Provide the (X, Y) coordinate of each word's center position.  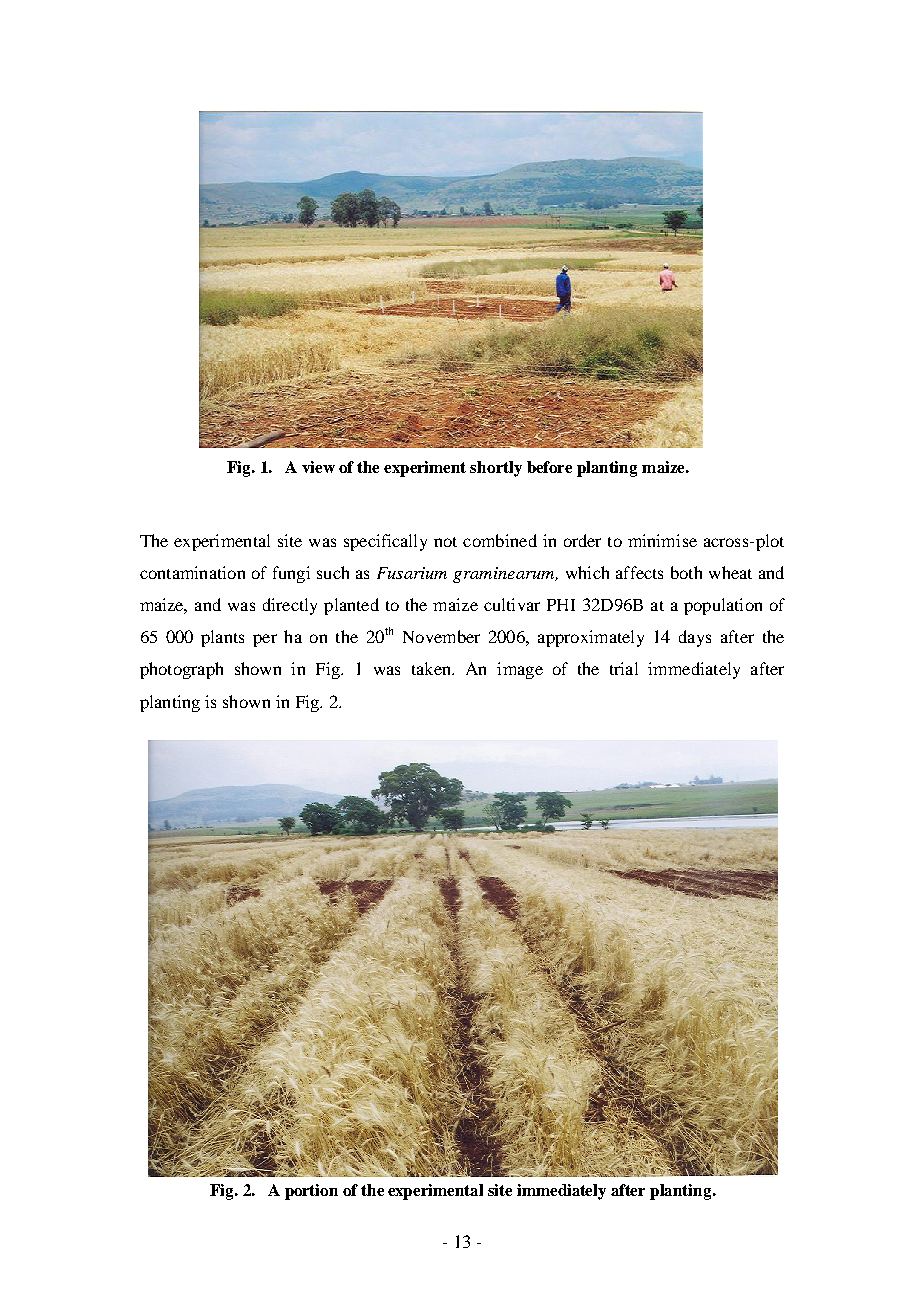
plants (222, 638)
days (695, 638)
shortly (496, 469)
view (318, 467)
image (520, 670)
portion (311, 1192)
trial (624, 668)
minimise (662, 540)
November (441, 636)
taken (432, 668)
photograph (181, 670)
